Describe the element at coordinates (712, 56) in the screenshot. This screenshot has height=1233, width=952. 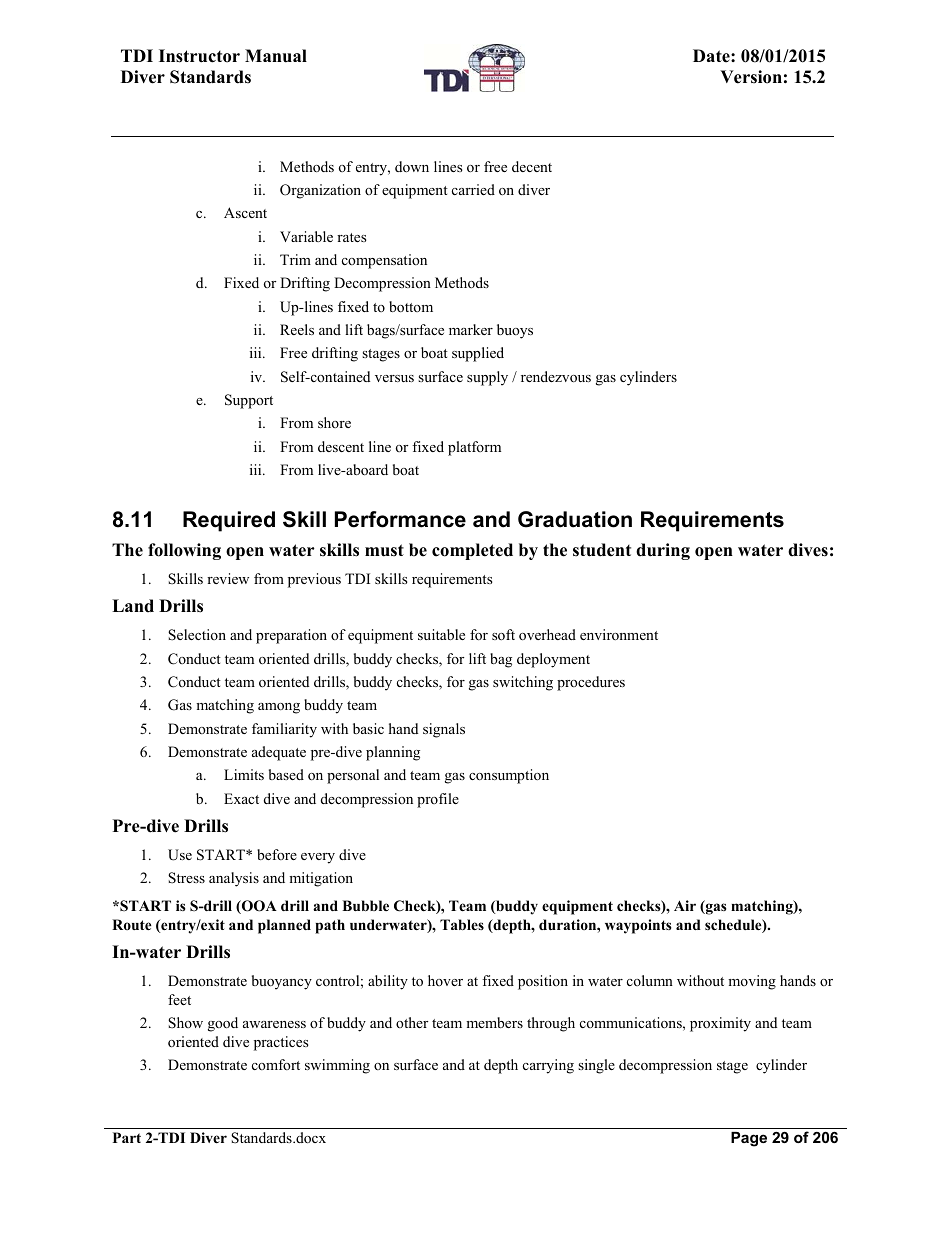
I see `Date` at that location.
